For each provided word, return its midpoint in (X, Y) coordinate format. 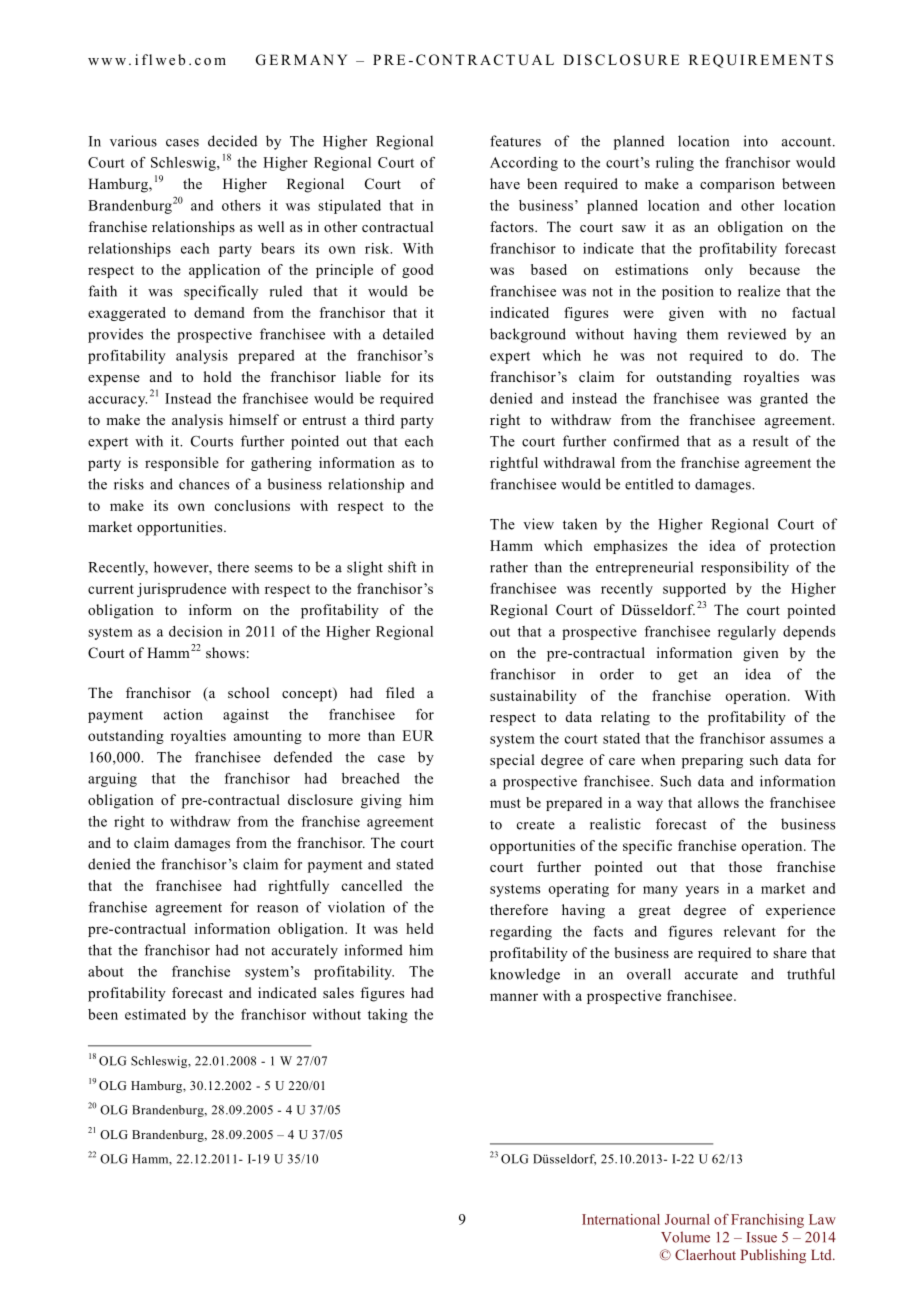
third (380, 419)
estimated (155, 1014)
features (515, 141)
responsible (182, 464)
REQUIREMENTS (761, 61)
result (771, 441)
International (621, 1219)
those (745, 866)
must (505, 803)
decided (232, 141)
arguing (112, 780)
